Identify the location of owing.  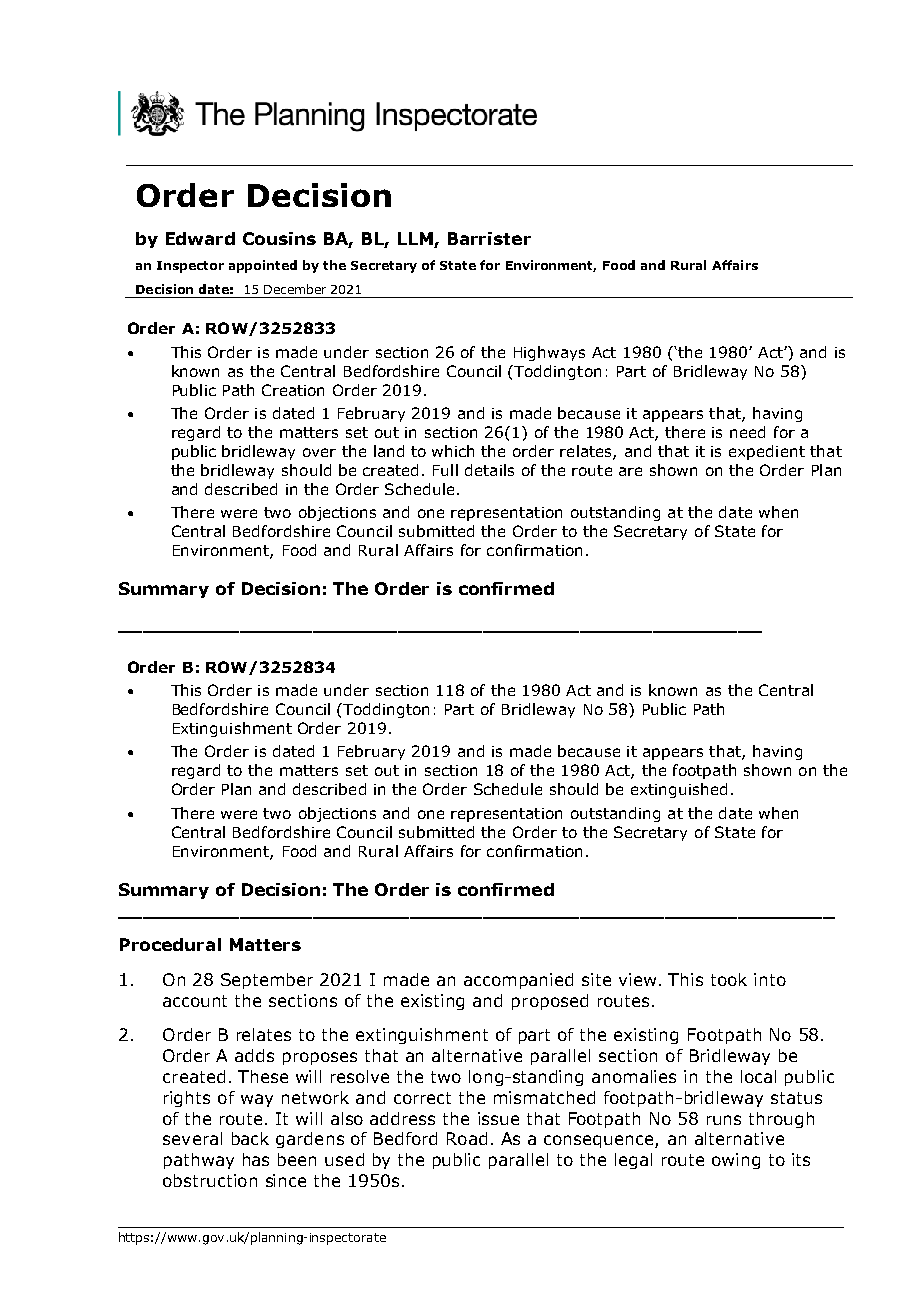
(736, 1161).
